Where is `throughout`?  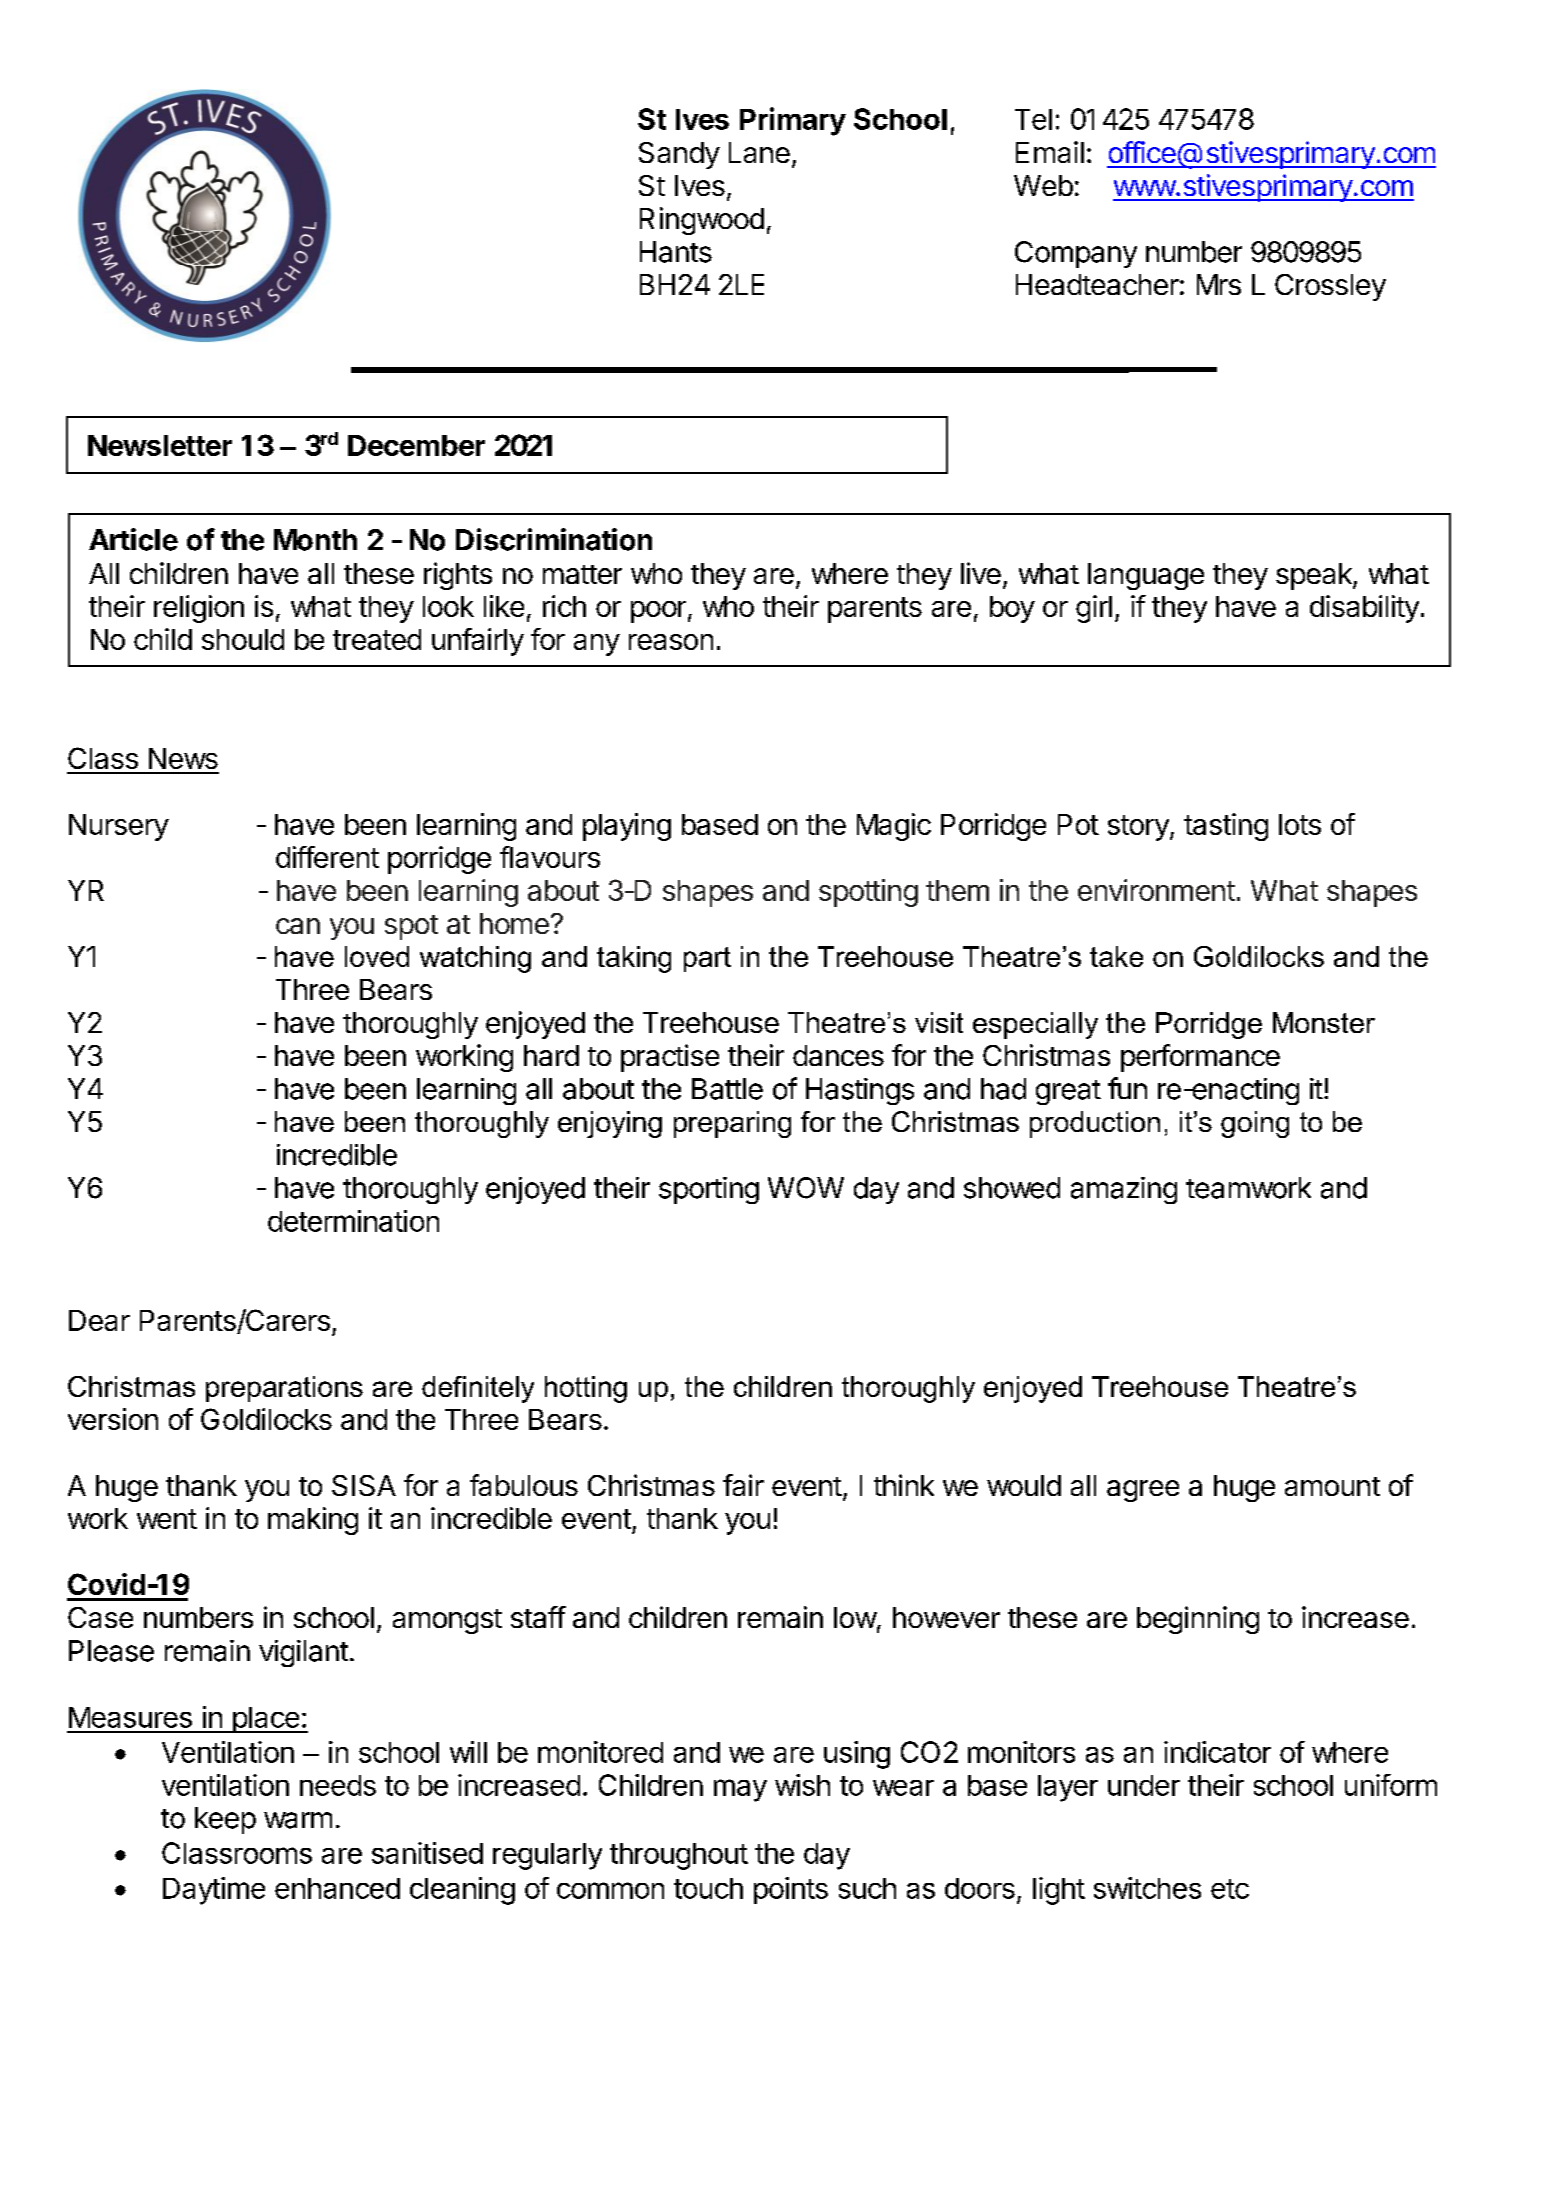
throughout is located at coordinates (679, 1856).
